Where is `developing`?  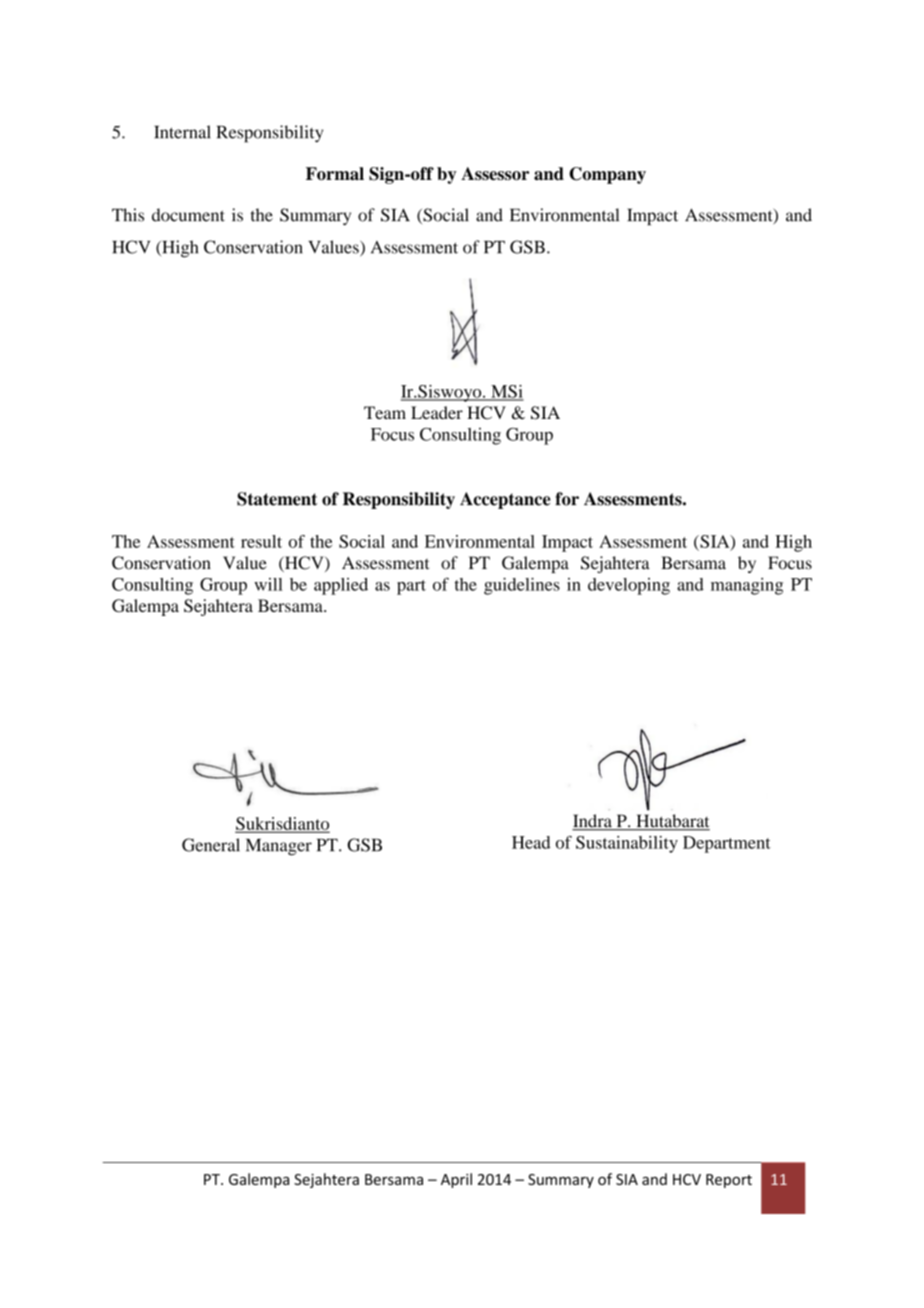
developing is located at coordinates (629, 586).
